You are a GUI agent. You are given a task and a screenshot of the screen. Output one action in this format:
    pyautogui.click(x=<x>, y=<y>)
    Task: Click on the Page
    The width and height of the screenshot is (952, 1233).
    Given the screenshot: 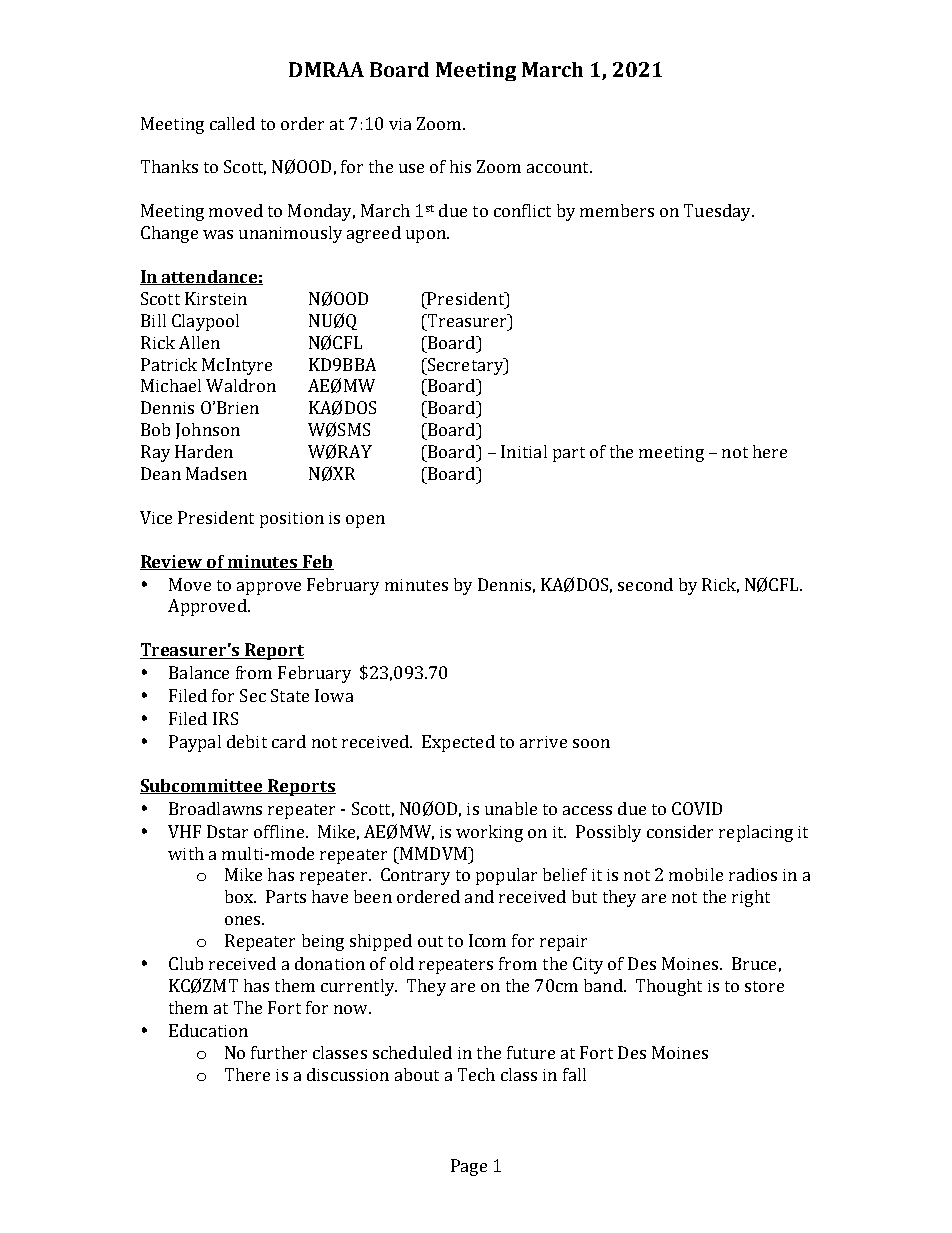 What is the action you would take?
    pyautogui.click(x=469, y=1167)
